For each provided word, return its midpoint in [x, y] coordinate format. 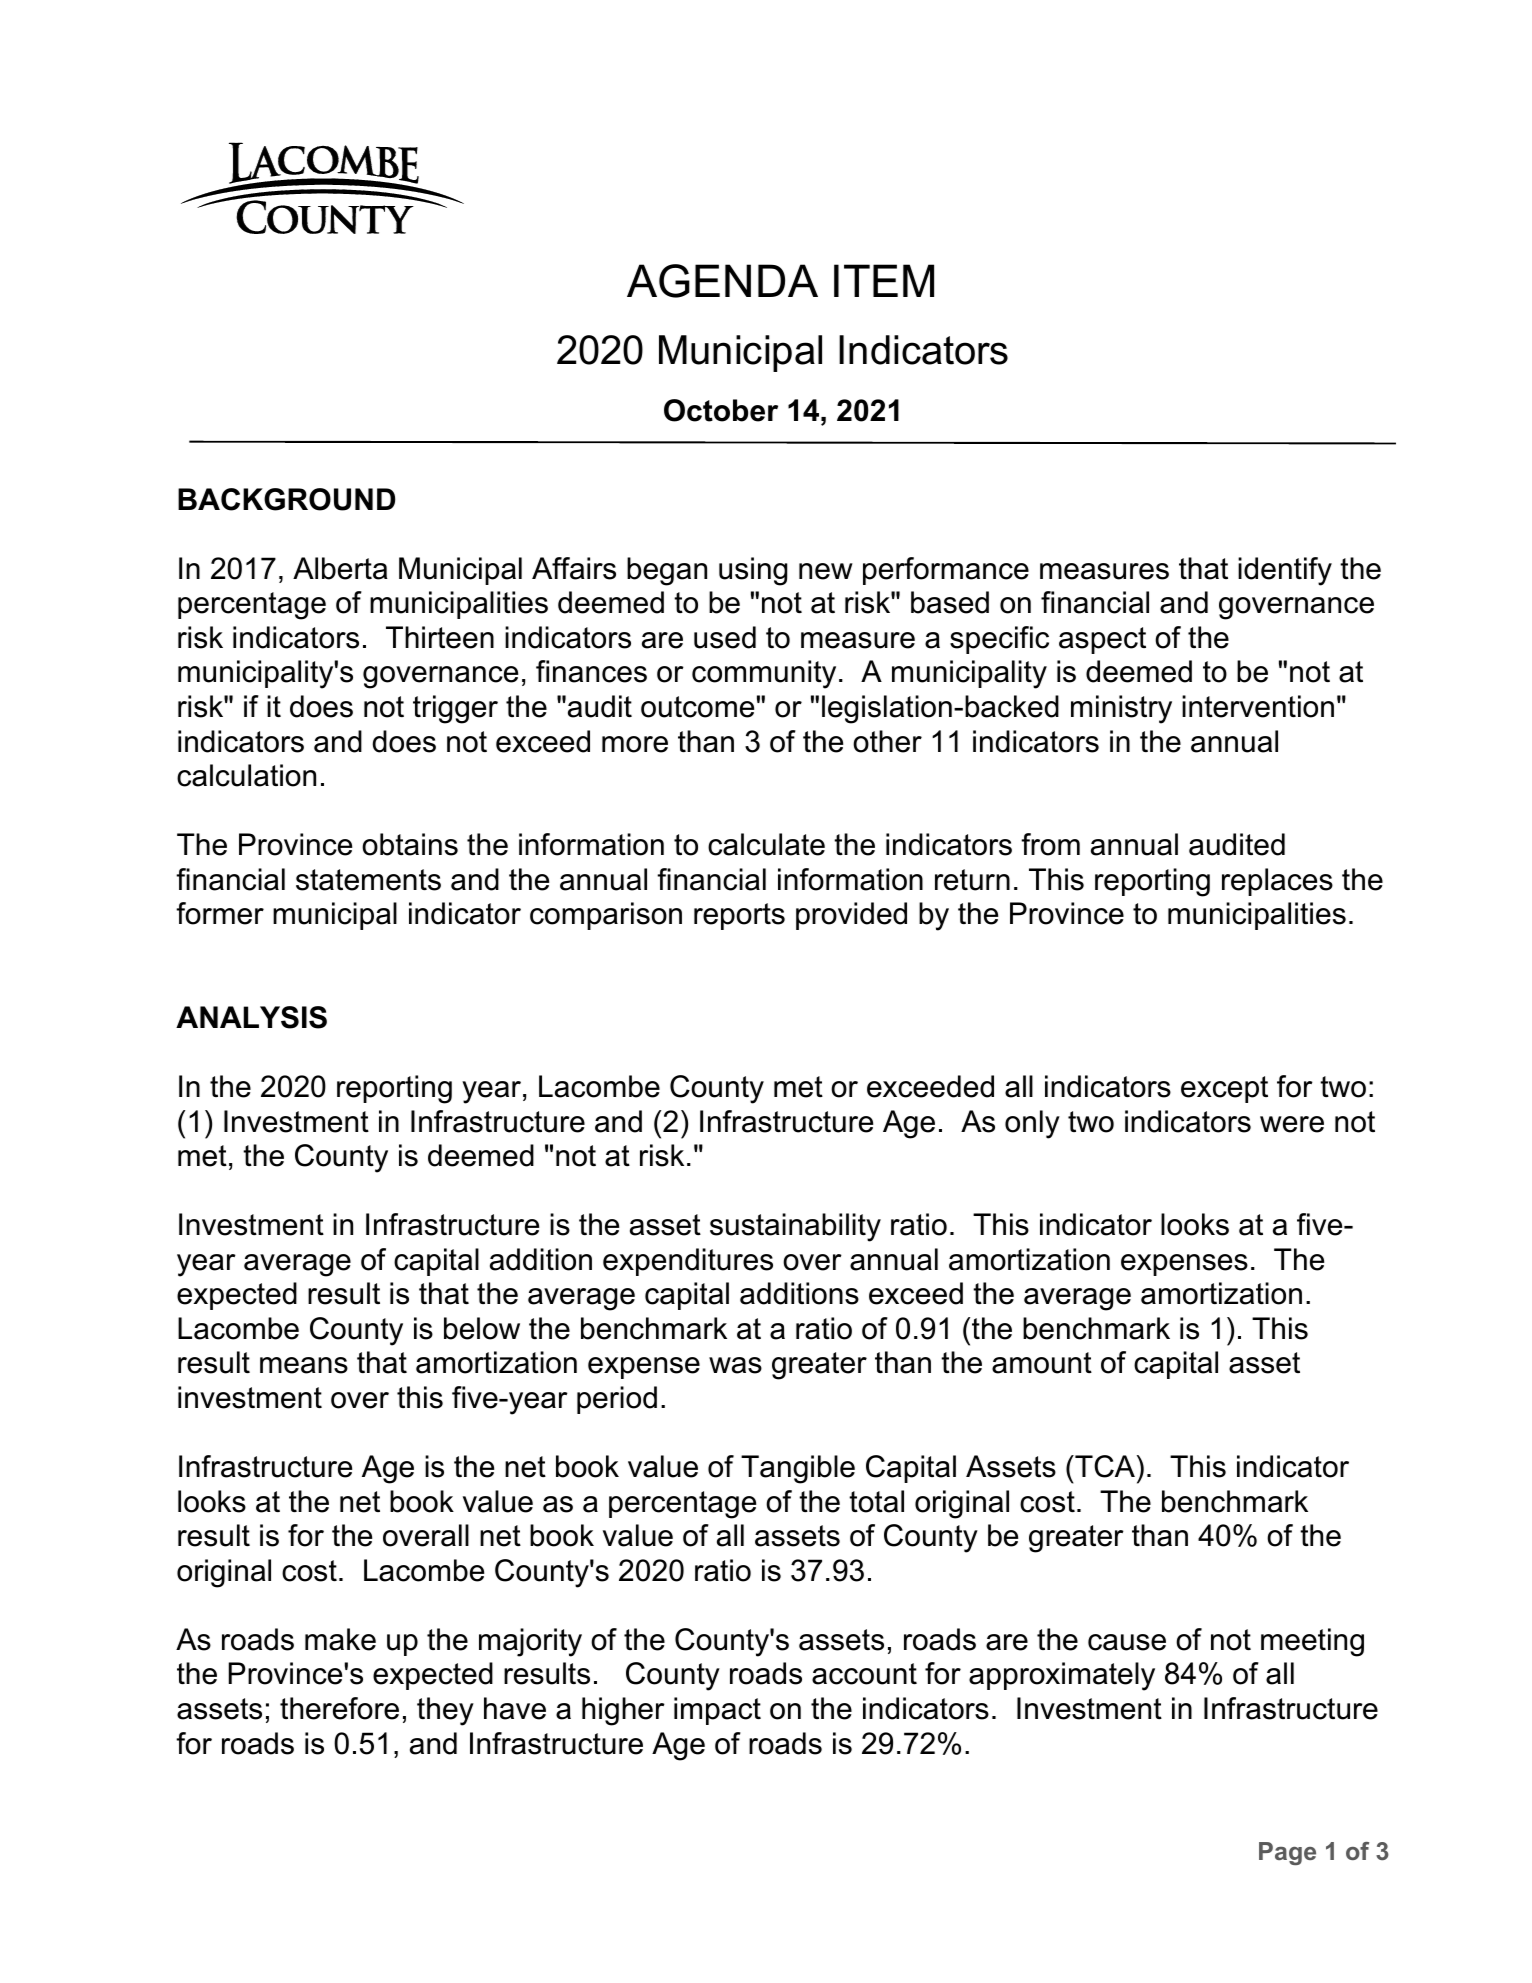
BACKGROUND [286, 499]
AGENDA [722, 281]
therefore [339, 1708]
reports [739, 916]
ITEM [884, 280]
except [1224, 1089]
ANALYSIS [251, 1017]
